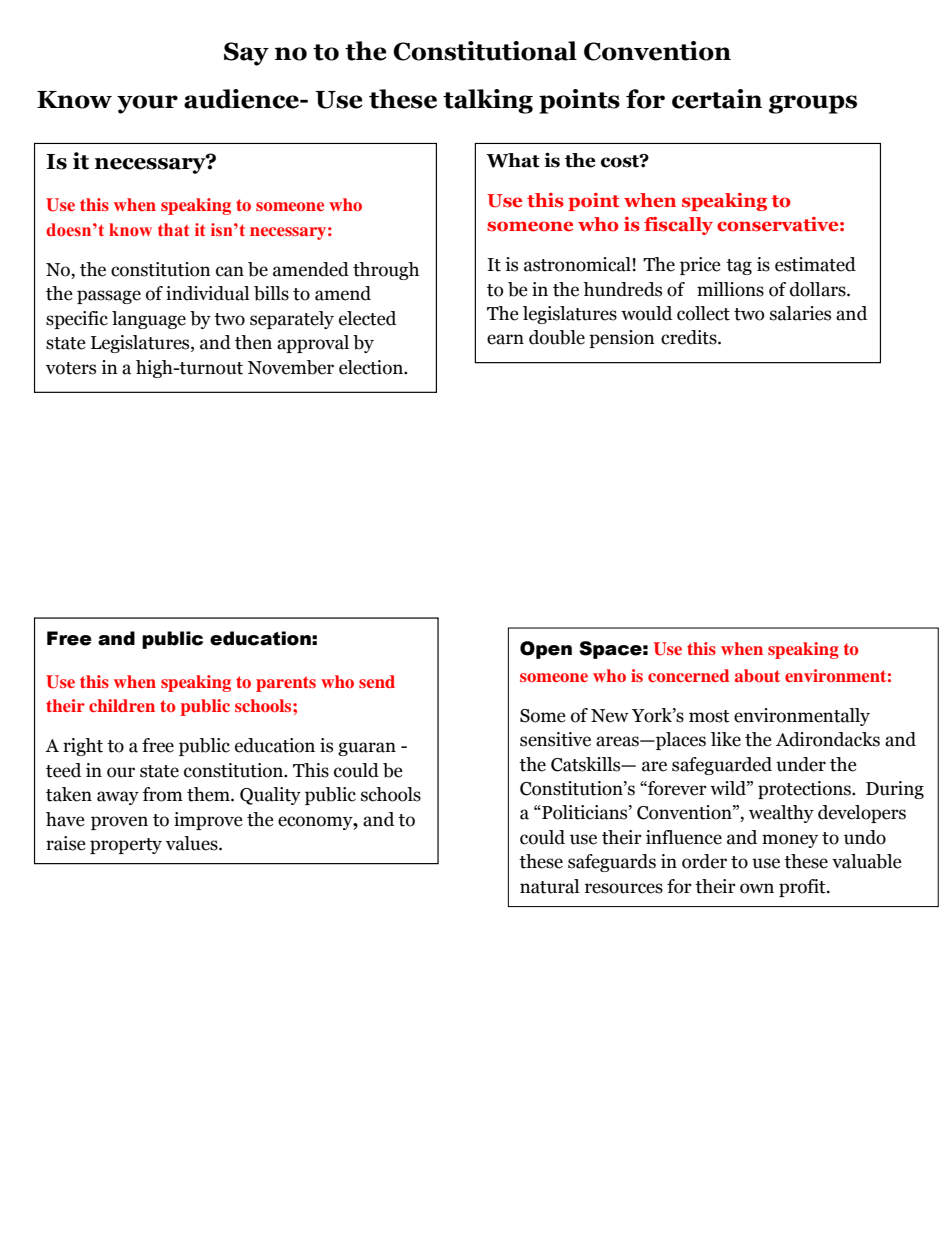 This image has width=952, height=1233. Describe the element at coordinates (813, 104) in the image. I see `groups` at that location.
